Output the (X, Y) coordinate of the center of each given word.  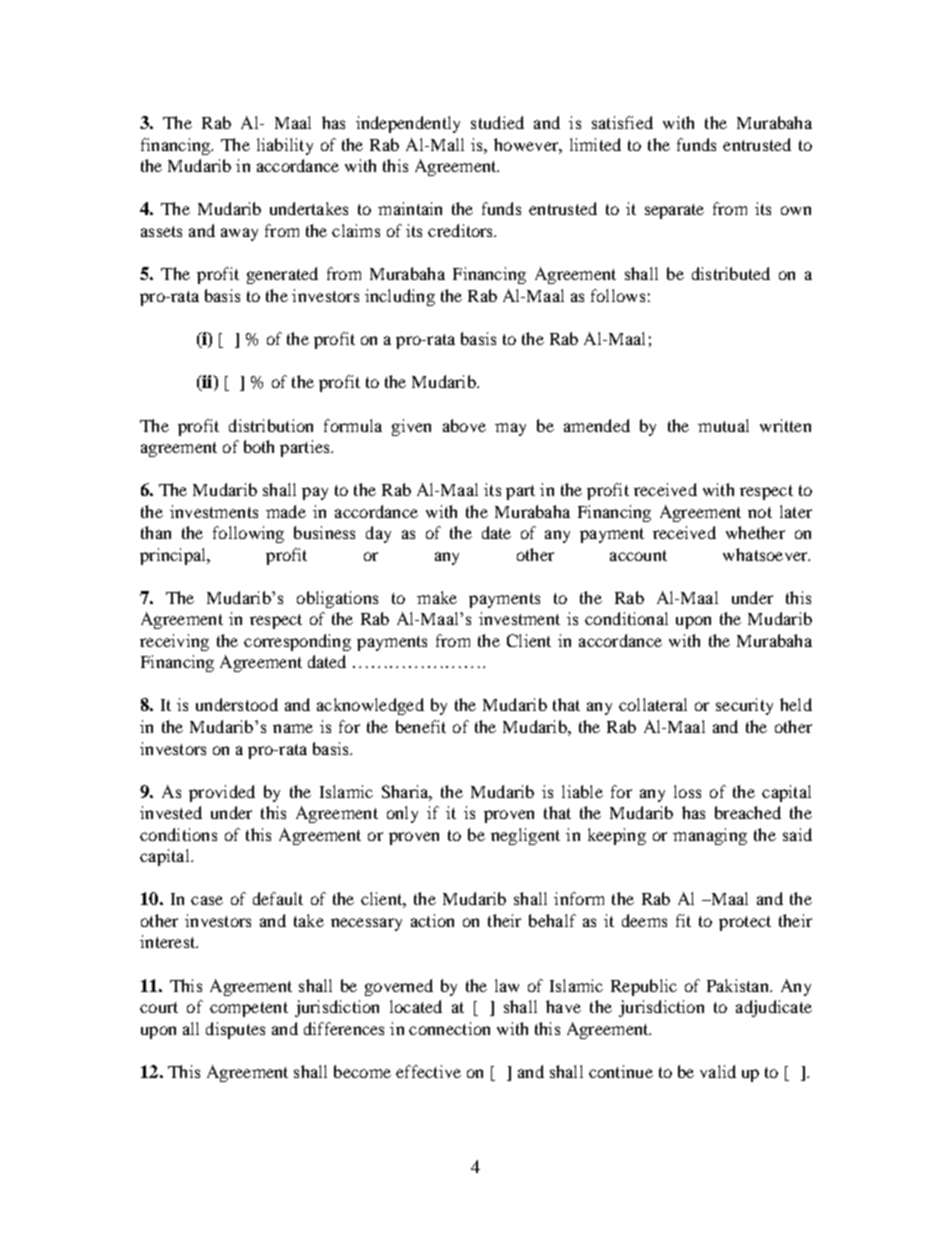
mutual (723, 425)
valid (718, 1071)
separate (674, 211)
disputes (235, 1030)
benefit (421, 726)
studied (497, 122)
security (744, 706)
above (464, 425)
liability (285, 146)
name (293, 728)
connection (449, 1028)
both (259, 446)
